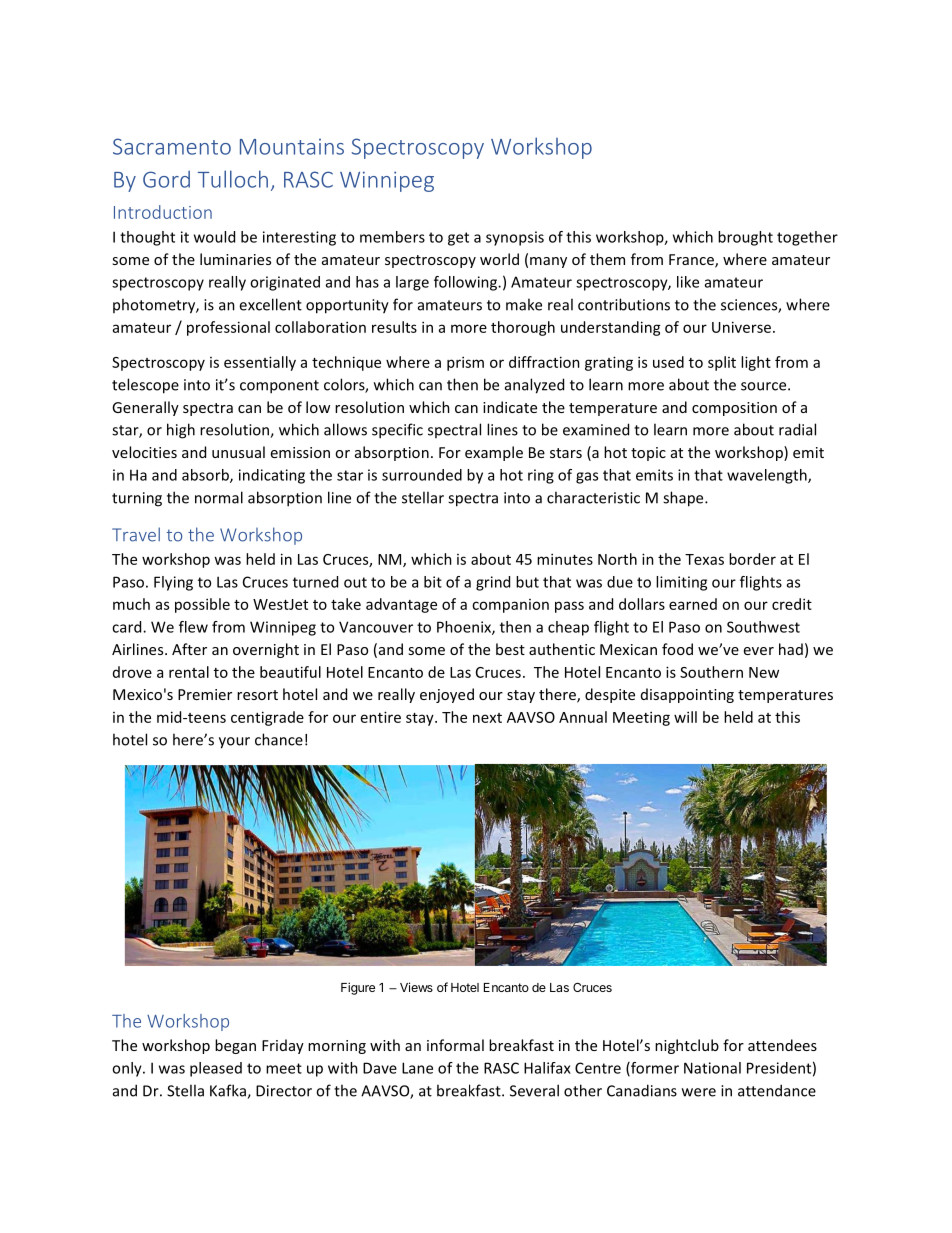 Image resolution: width=952 pixels, height=1233 pixels. Describe the element at coordinates (515, 238) in the document. I see `synopsis` at that location.
